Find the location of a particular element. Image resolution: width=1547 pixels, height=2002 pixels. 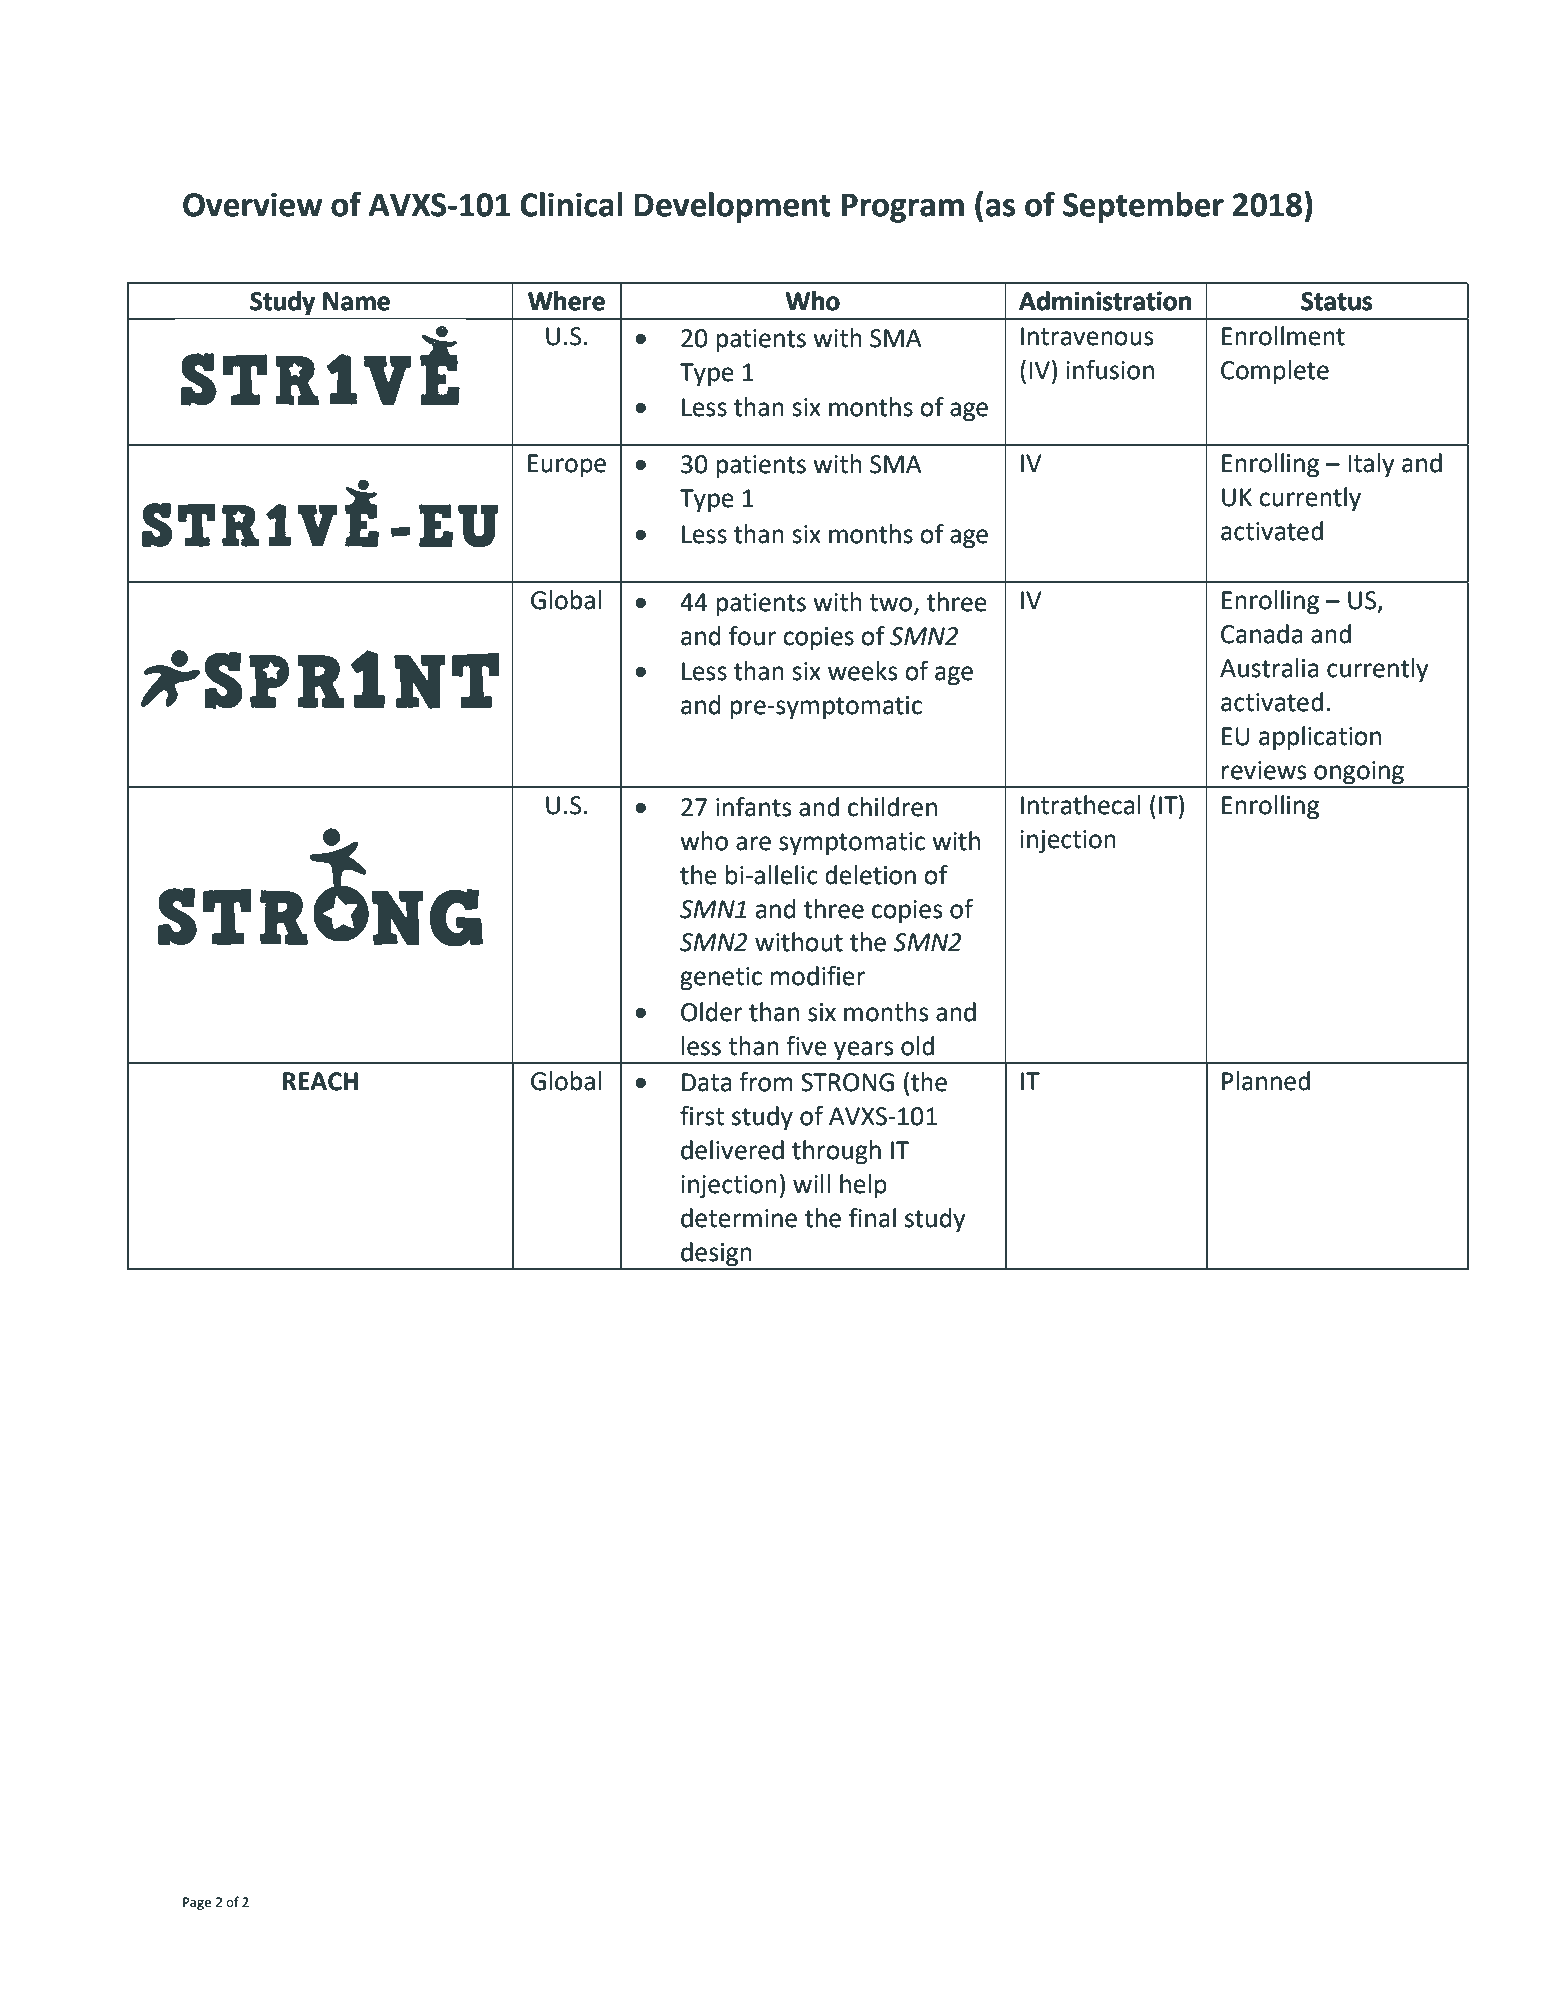

Europe is located at coordinates (567, 466).
